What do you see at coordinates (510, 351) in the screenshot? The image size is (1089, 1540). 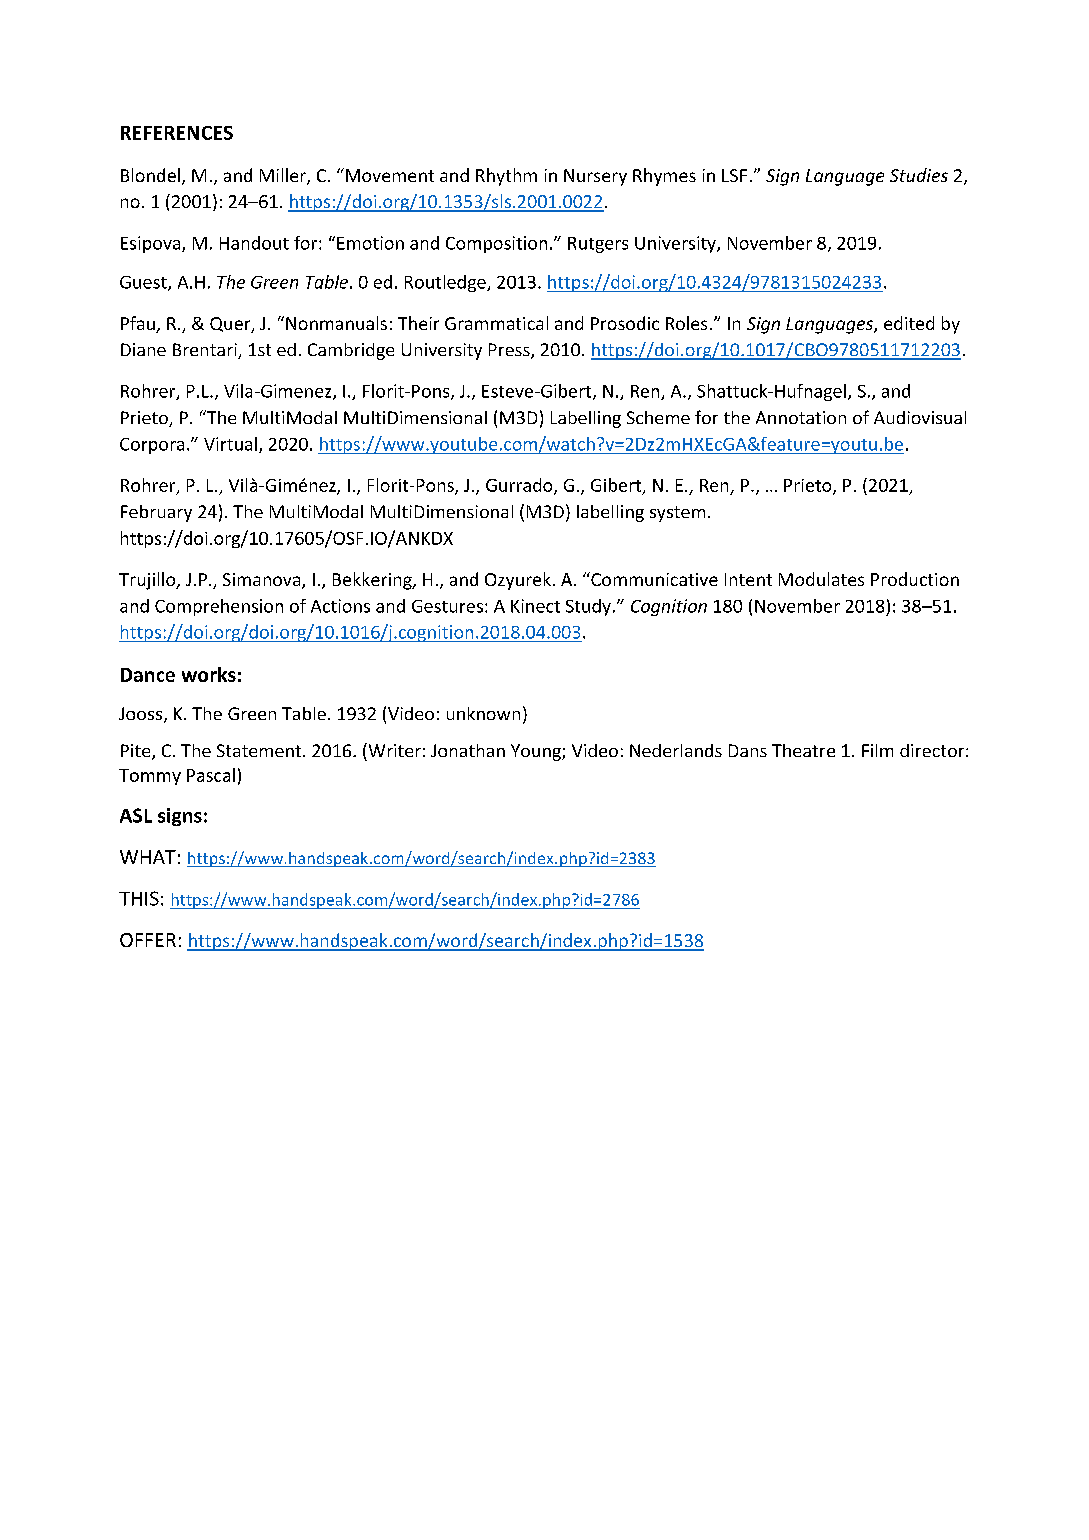 I see `Press` at bounding box center [510, 351].
